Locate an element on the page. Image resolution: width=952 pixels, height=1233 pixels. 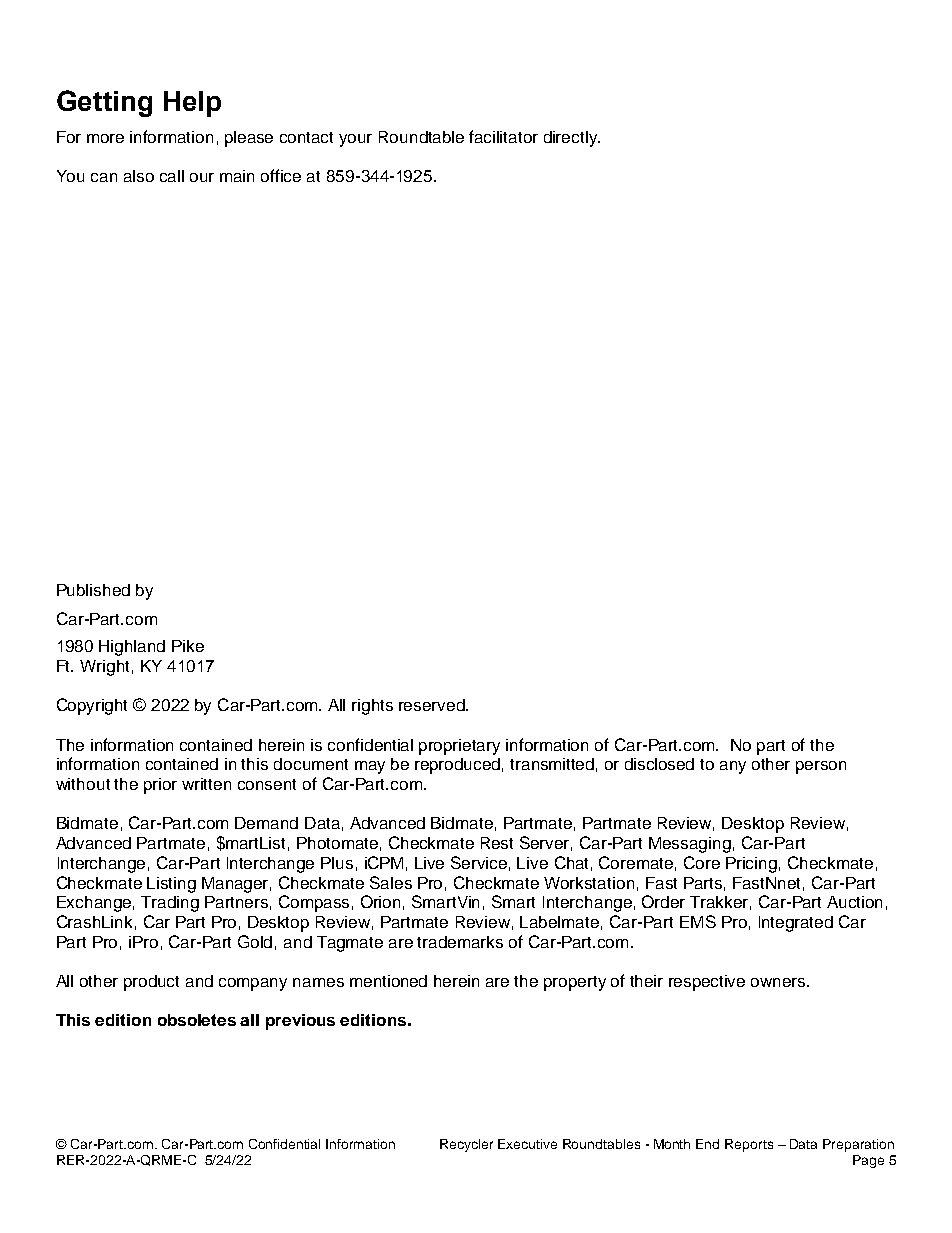
Rest is located at coordinates (497, 843).
